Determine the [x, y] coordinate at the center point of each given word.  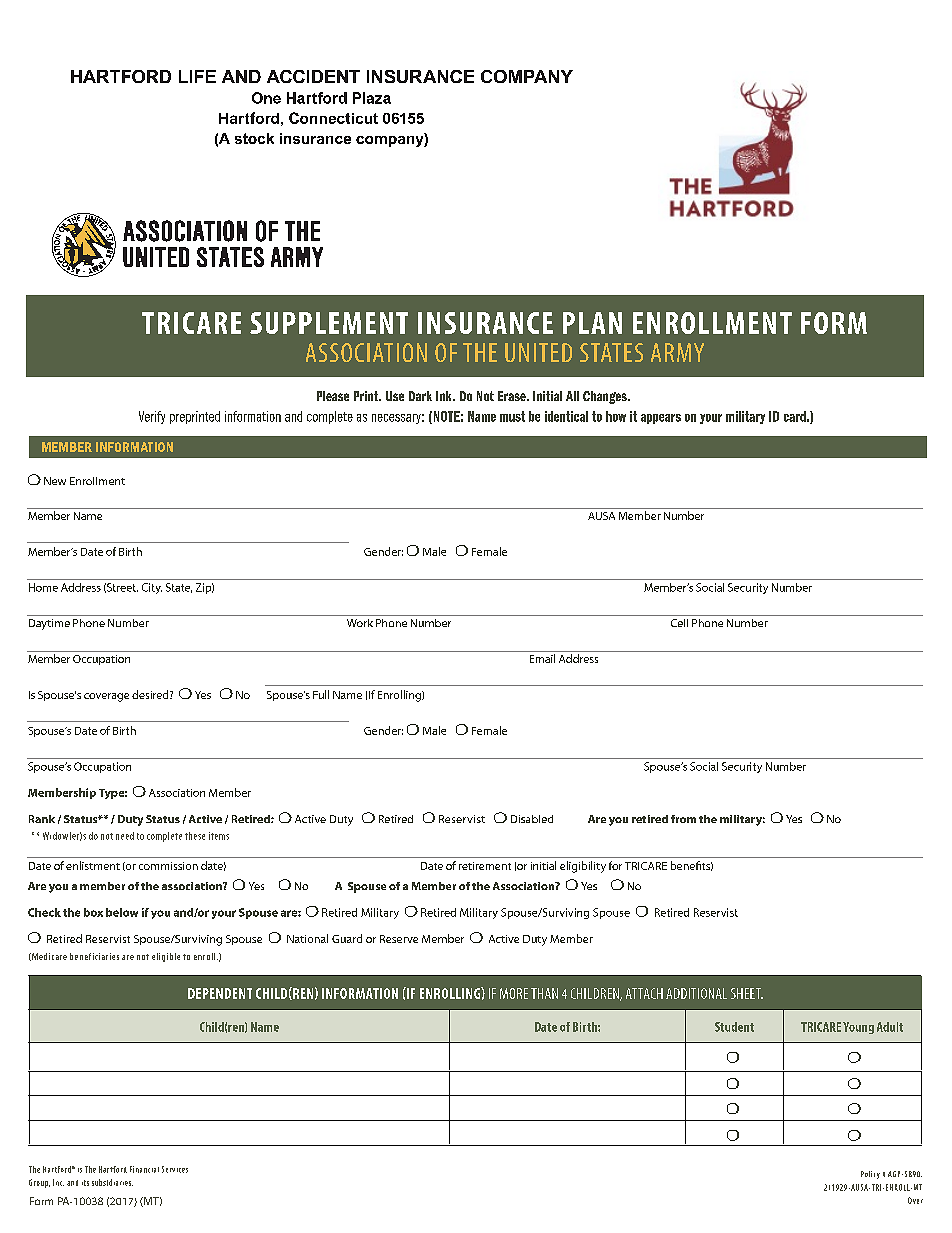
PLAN [592, 323]
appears [661, 419]
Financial [144, 1169]
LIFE [197, 76]
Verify [152, 417]
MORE [514, 993]
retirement [485, 866]
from [683, 819]
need [125, 836]
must [512, 416]
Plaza [372, 98]
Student [734, 1027]
